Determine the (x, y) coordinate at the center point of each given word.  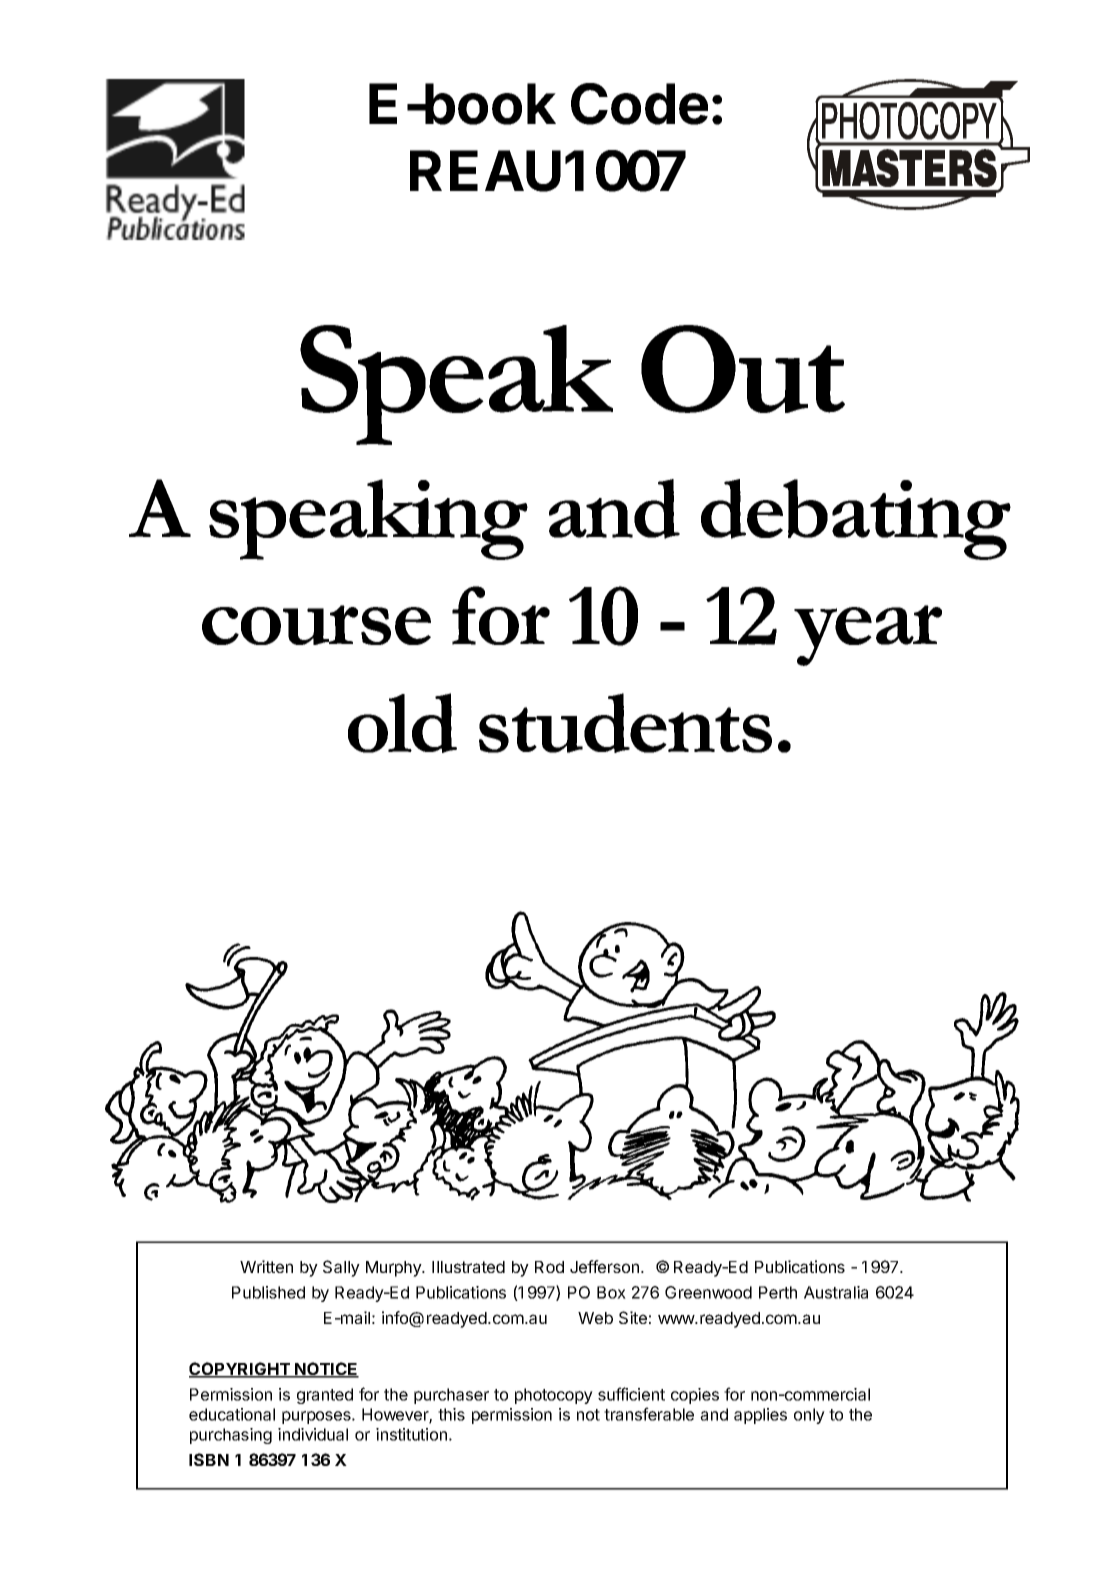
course (316, 625)
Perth (778, 1292)
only (809, 1416)
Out (743, 369)
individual (313, 1434)
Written (266, 1266)
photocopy (554, 1396)
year (868, 635)
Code (639, 104)
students (625, 723)
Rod (549, 1267)
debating (856, 519)
